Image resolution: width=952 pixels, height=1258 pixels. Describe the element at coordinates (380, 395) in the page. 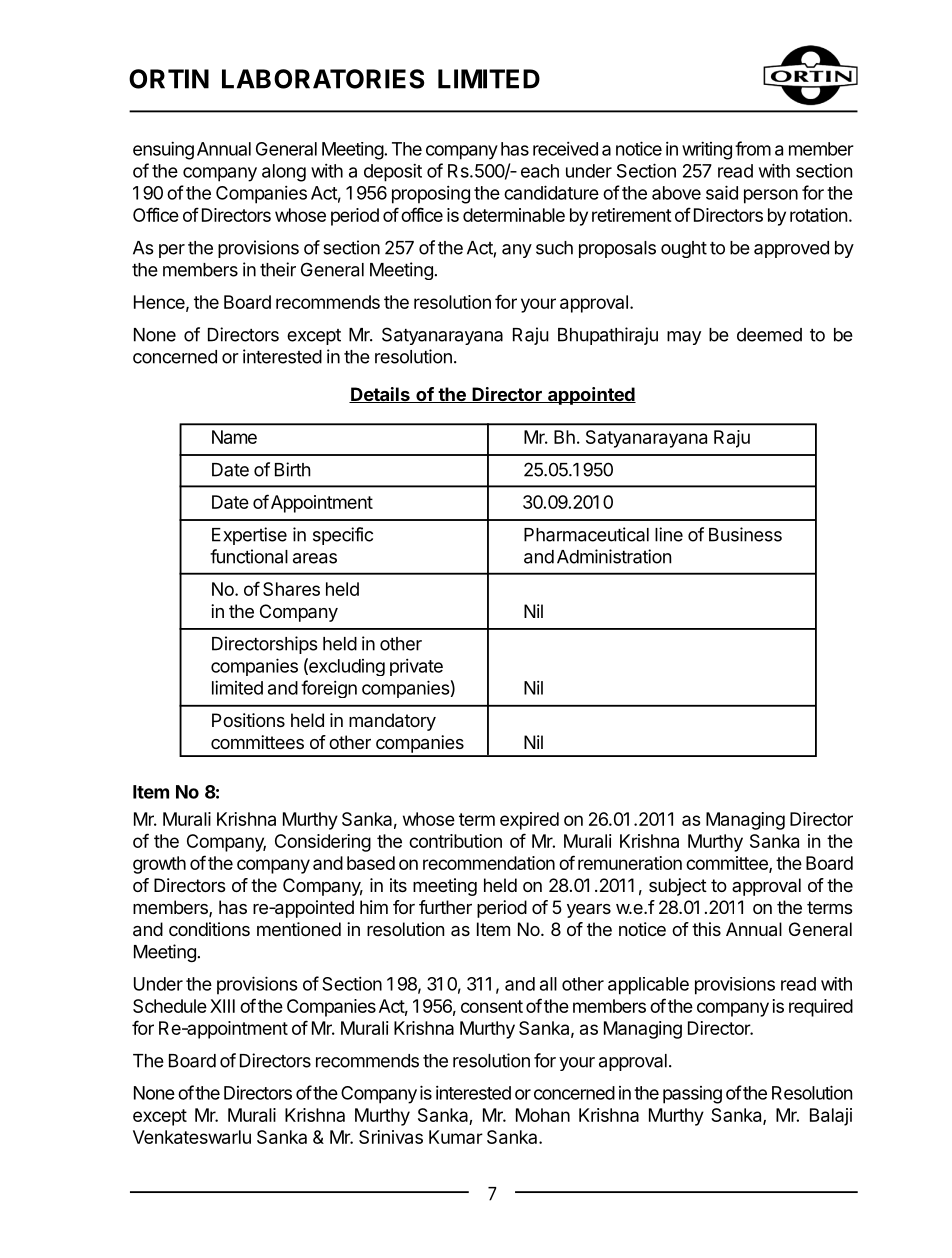

I see `Details` at that location.
